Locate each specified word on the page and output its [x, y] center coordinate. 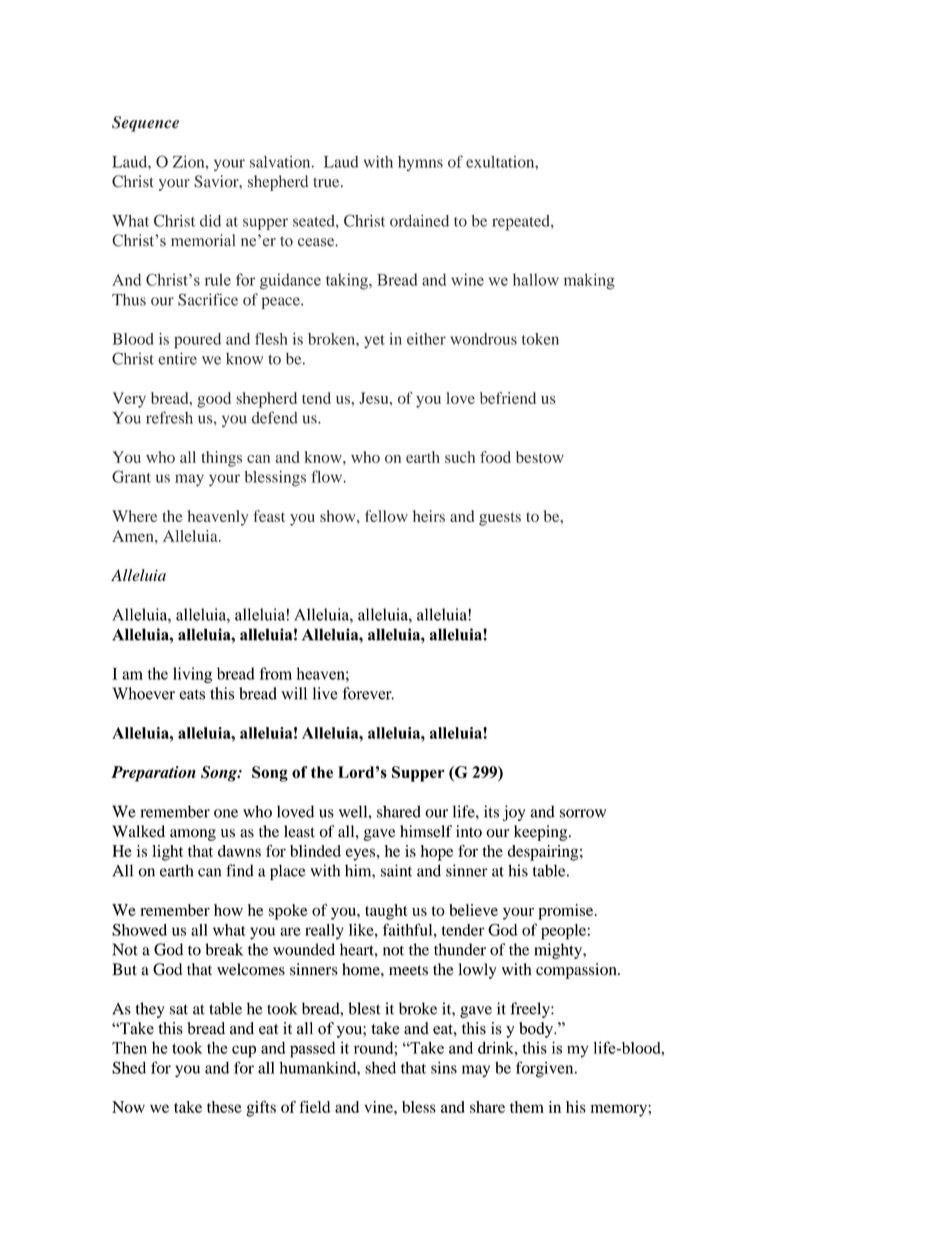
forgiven [546, 1069]
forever [368, 693]
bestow [540, 457]
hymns [420, 163]
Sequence [145, 124]
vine [379, 1107]
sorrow [583, 813]
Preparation [153, 774]
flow [328, 476]
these [224, 1107]
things [221, 459]
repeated [522, 223]
